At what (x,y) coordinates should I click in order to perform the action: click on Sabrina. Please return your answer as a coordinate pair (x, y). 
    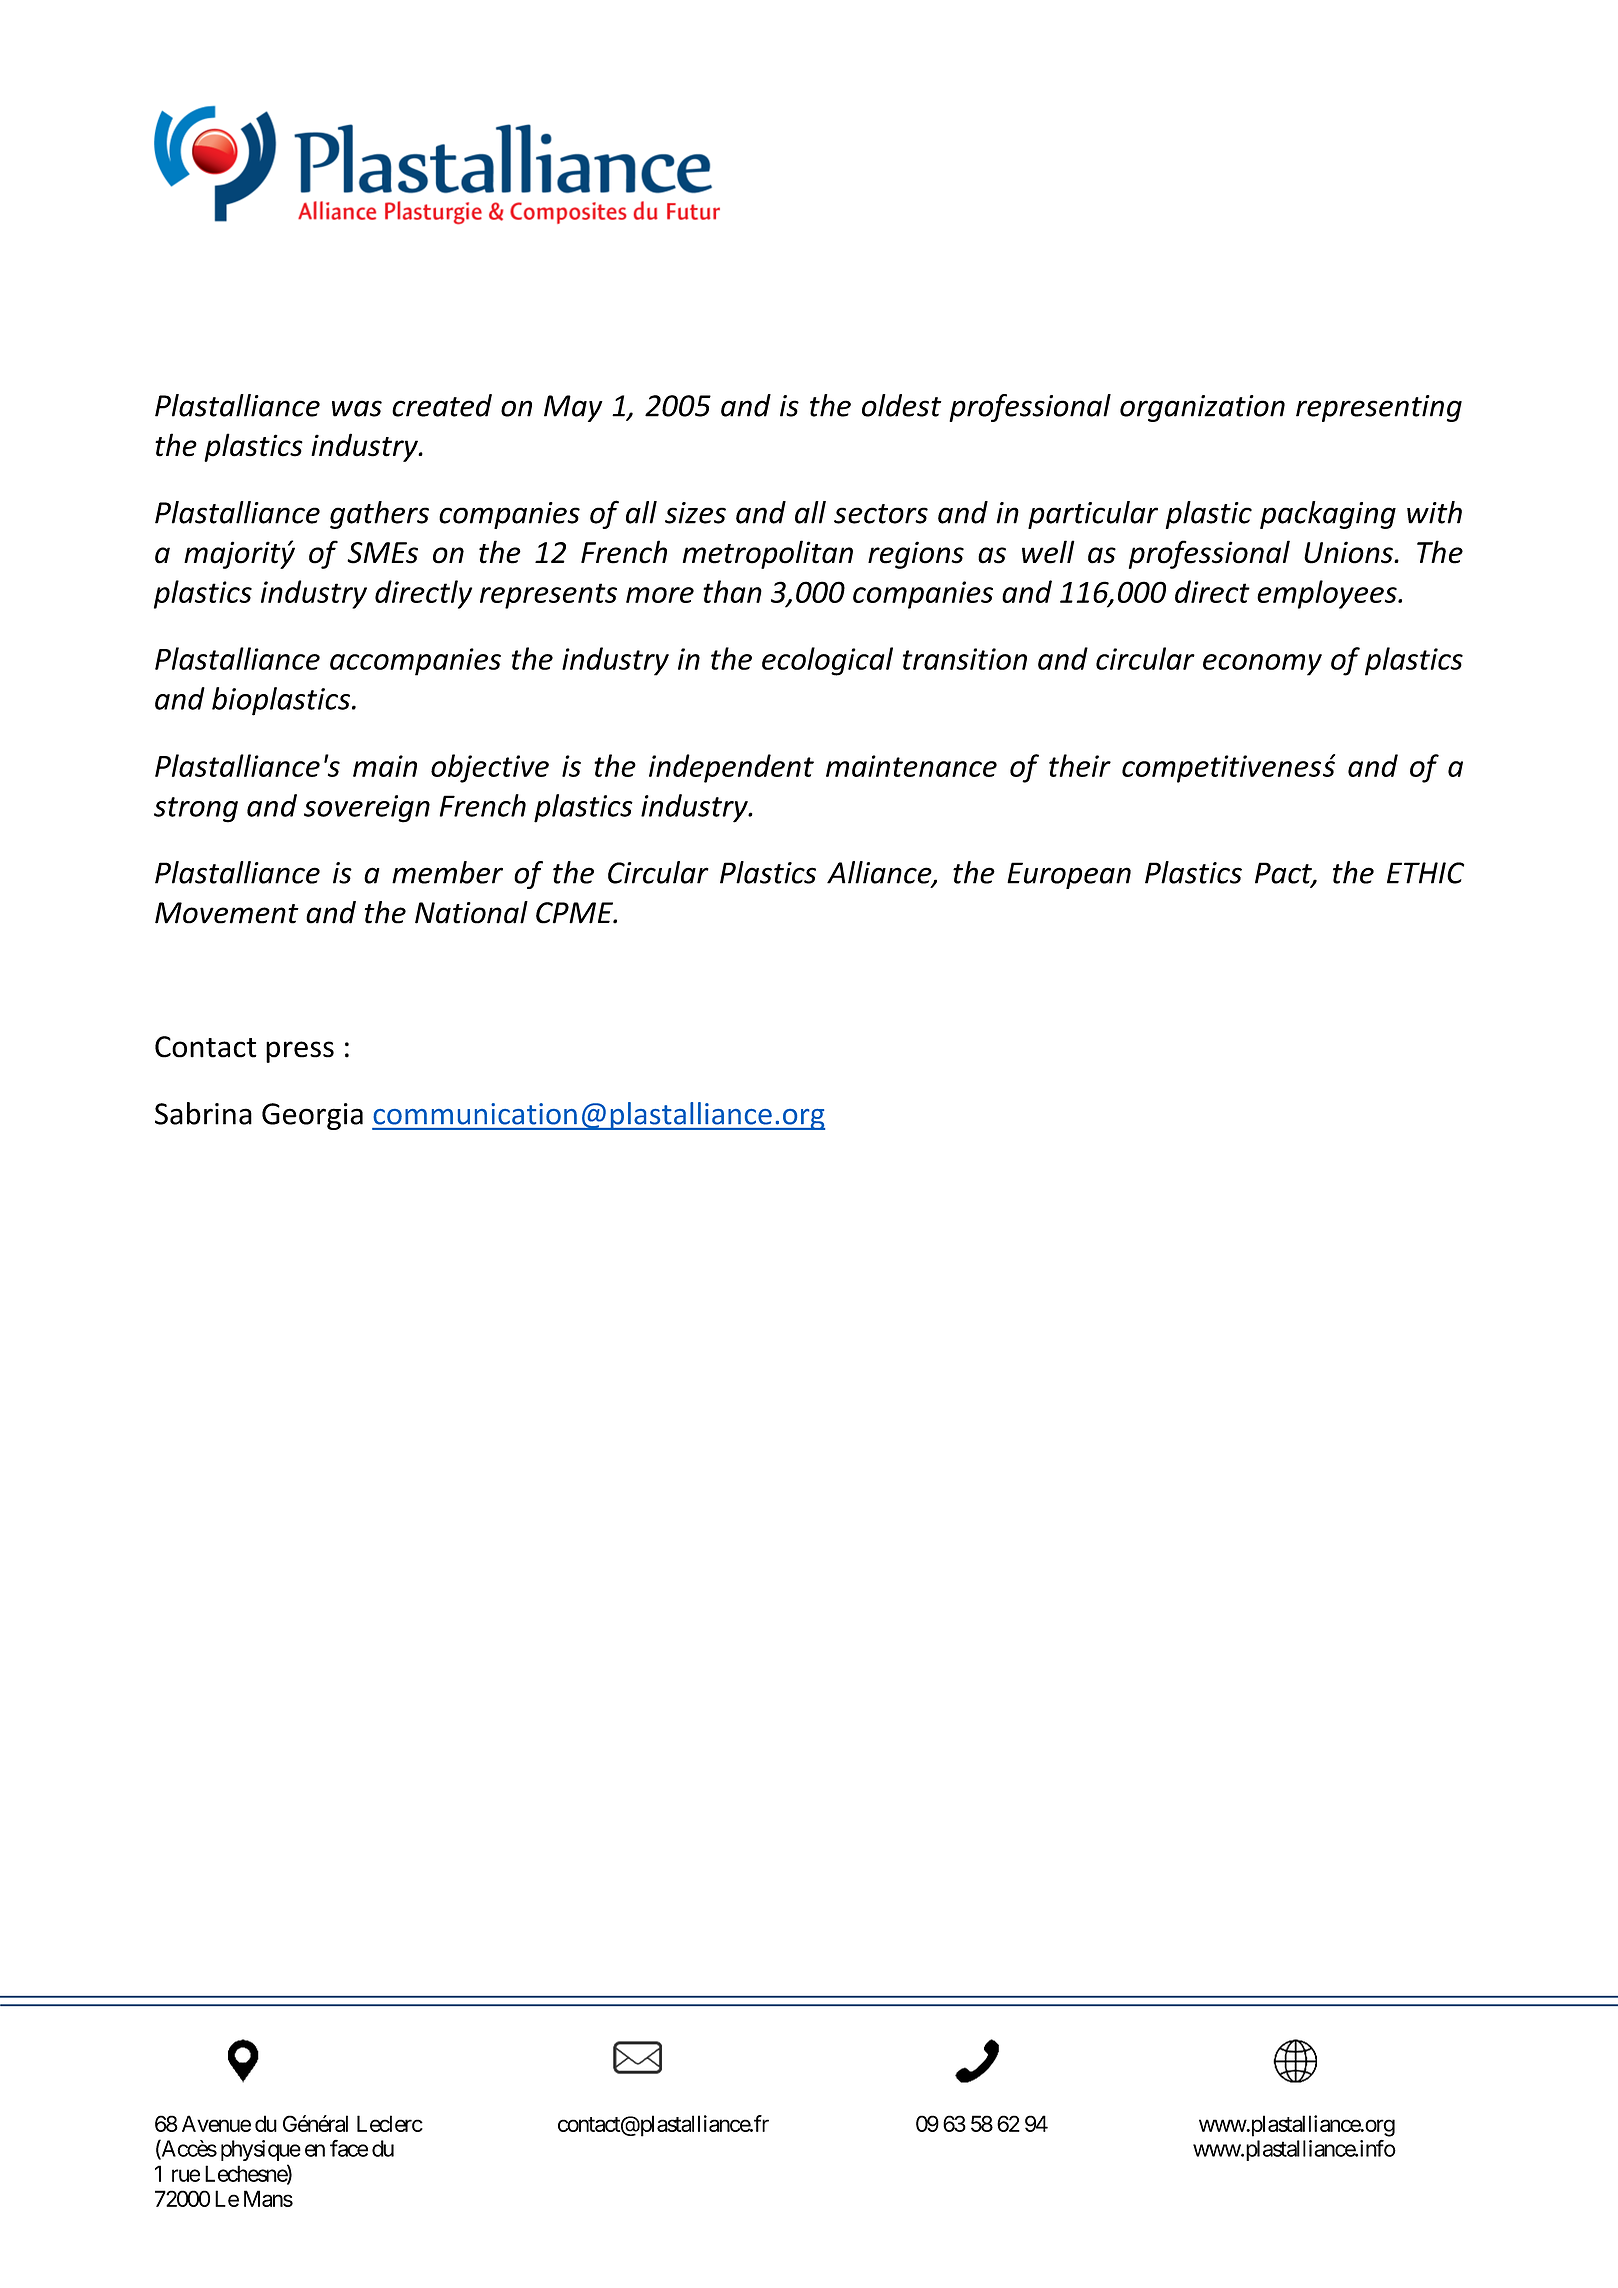
    Looking at the image, I should click on (203, 1113).
